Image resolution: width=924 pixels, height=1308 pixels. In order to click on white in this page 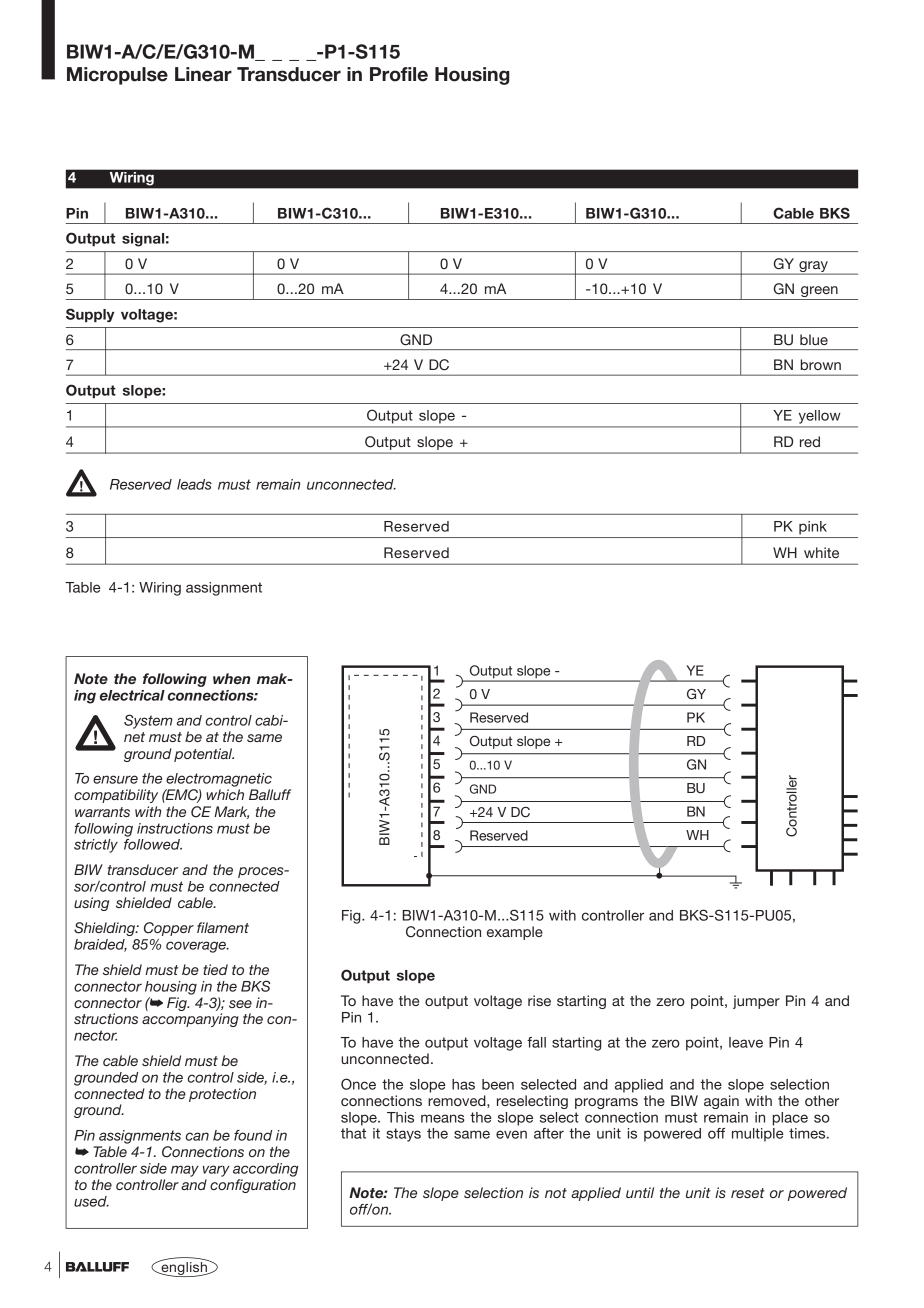, I will do `click(821, 552)`.
